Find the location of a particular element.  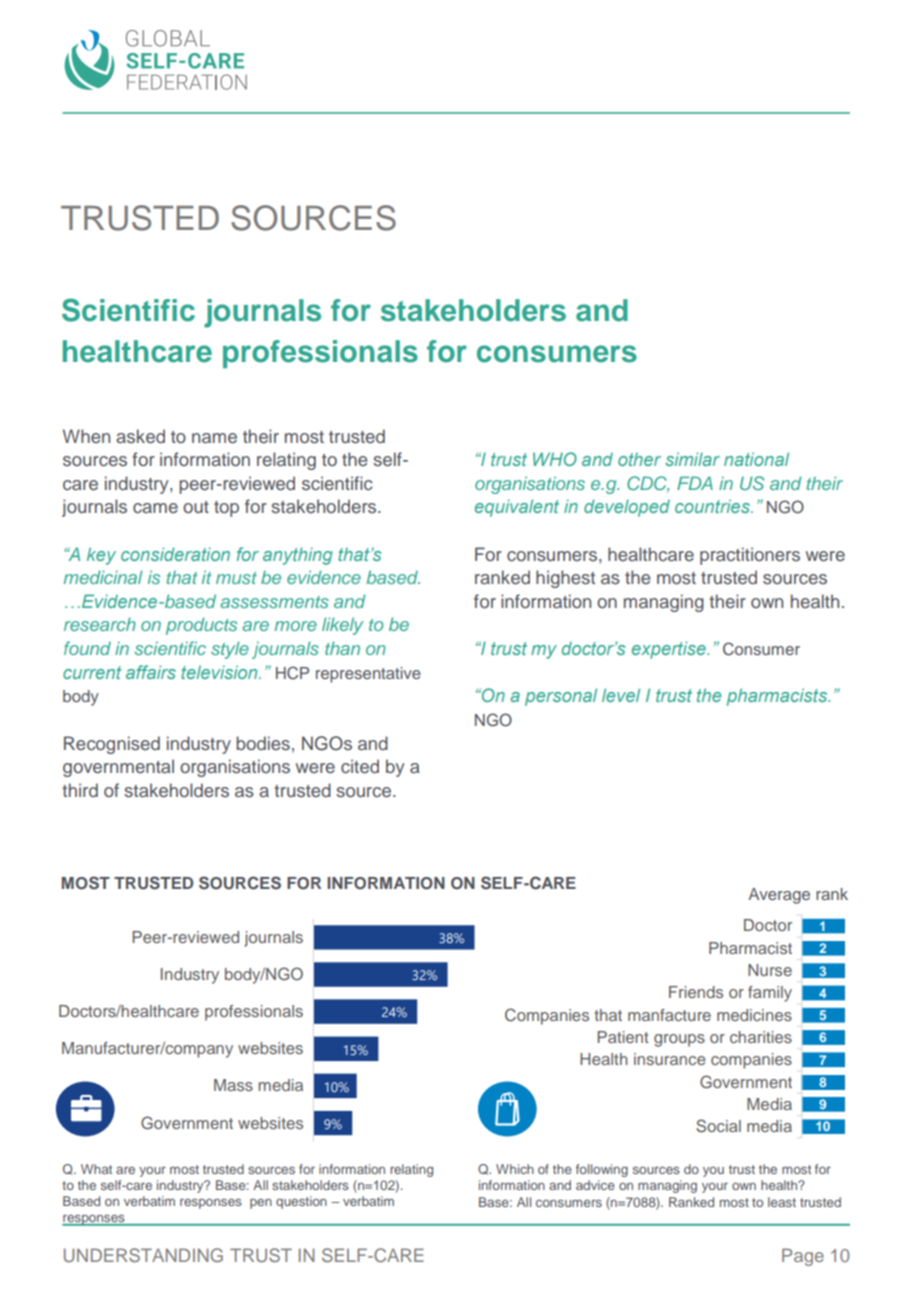

expertise is located at coordinates (670, 650).
